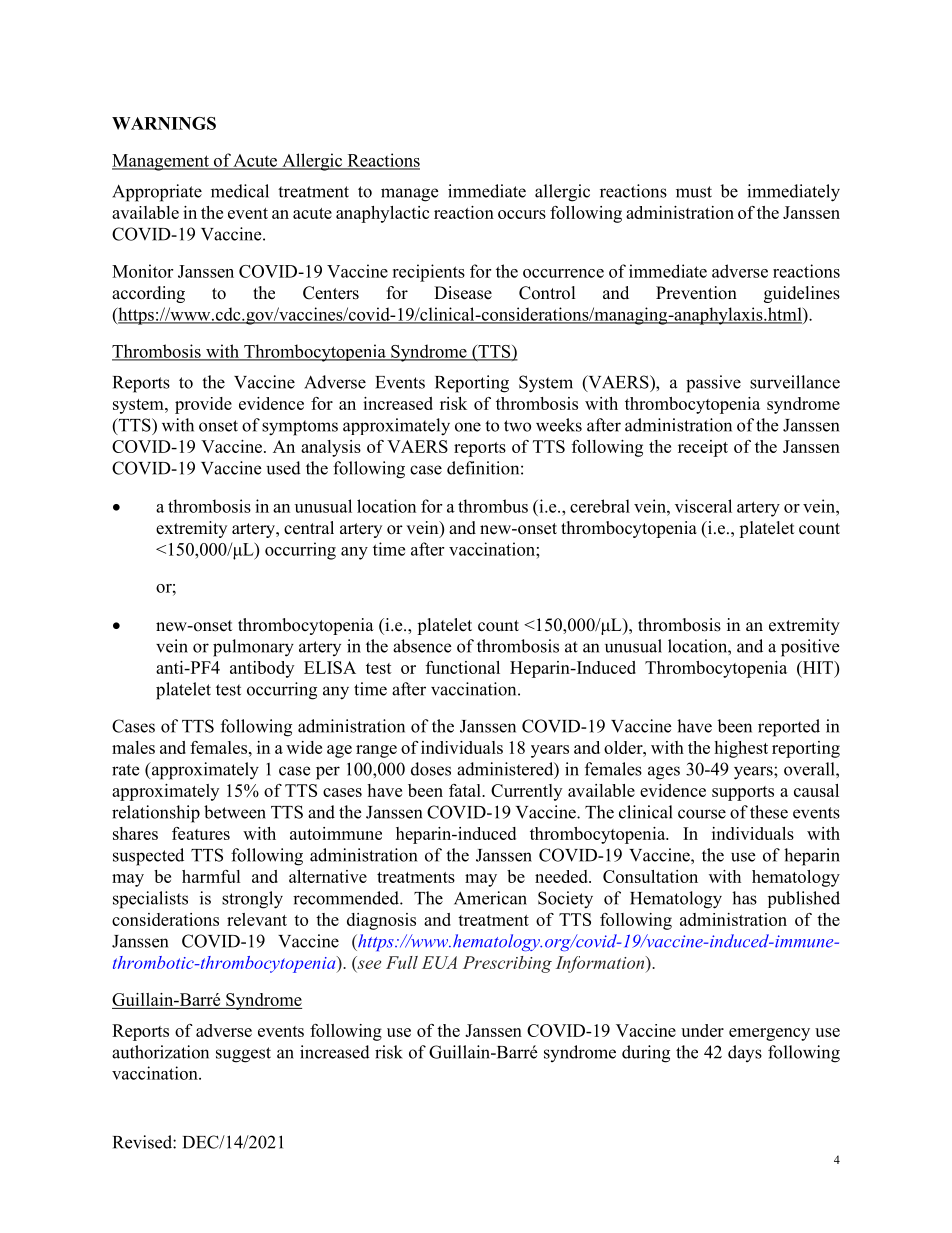 The image size is (952, 1233). I want to click on under, so click(702, 1030).
